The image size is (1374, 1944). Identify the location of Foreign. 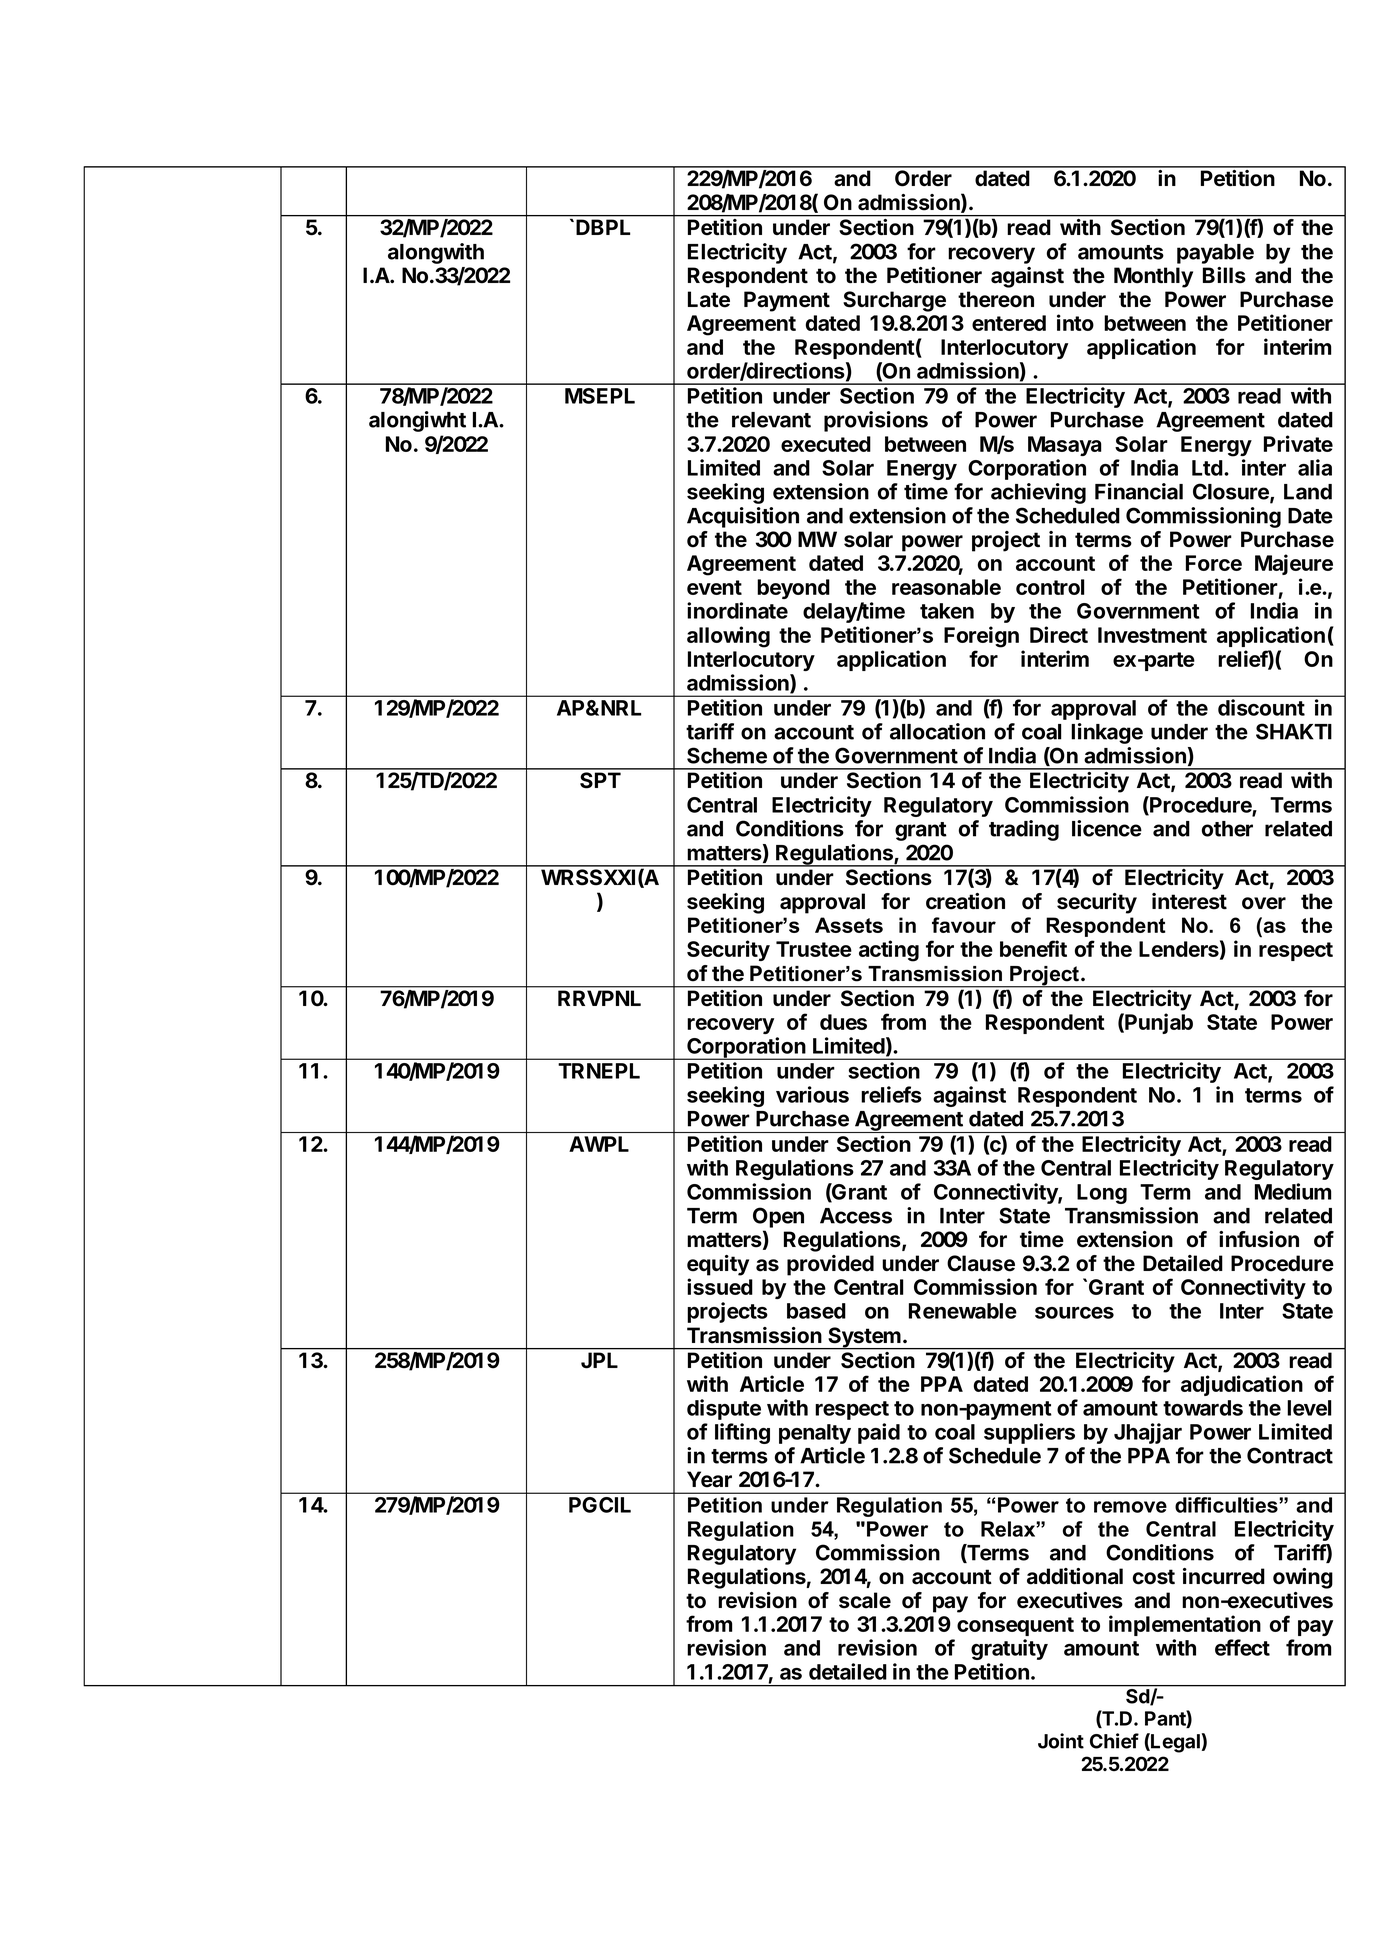
(981, 637).
